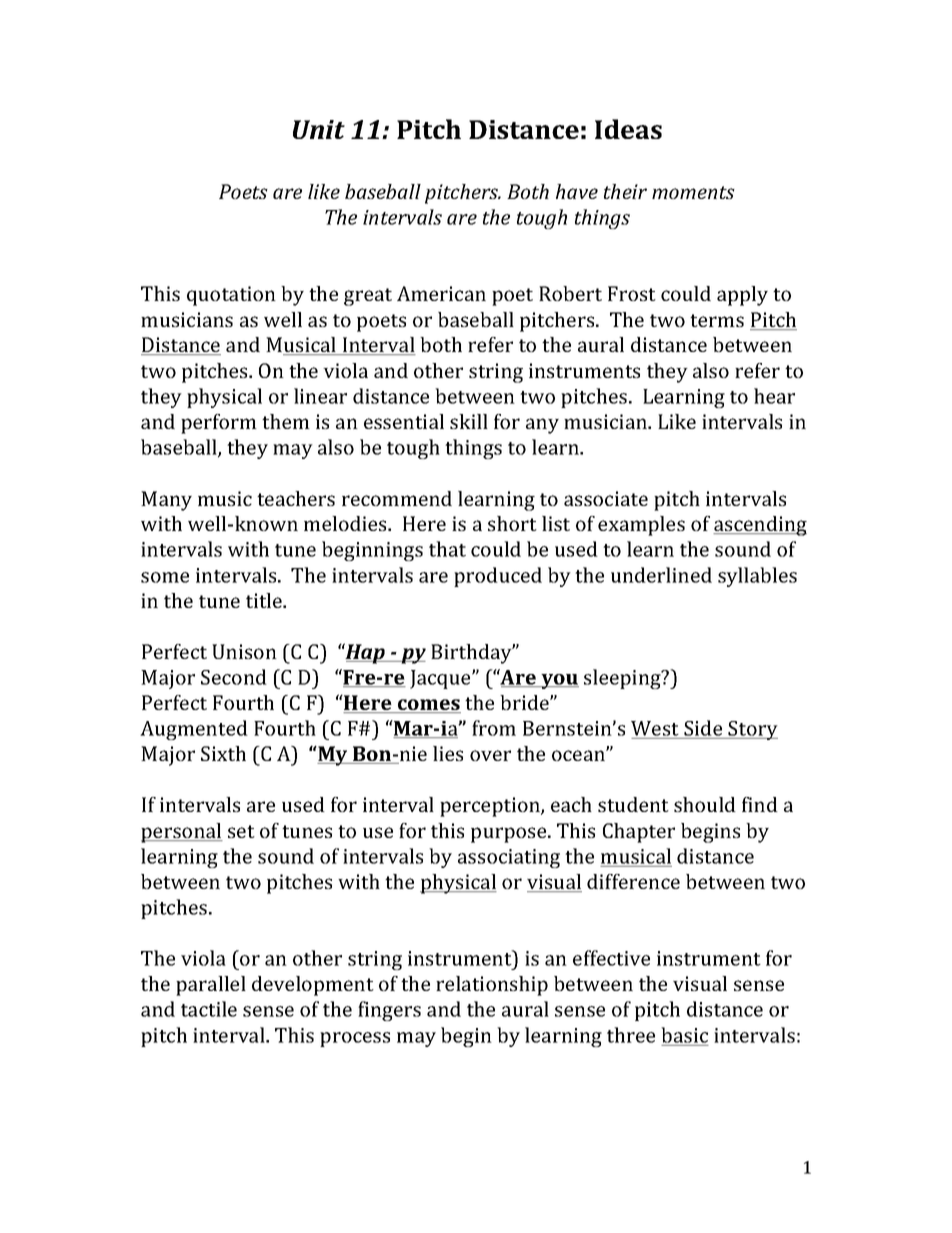 The width and height of the image is (952, 1233). I want to click on have, so click(577, 191).
